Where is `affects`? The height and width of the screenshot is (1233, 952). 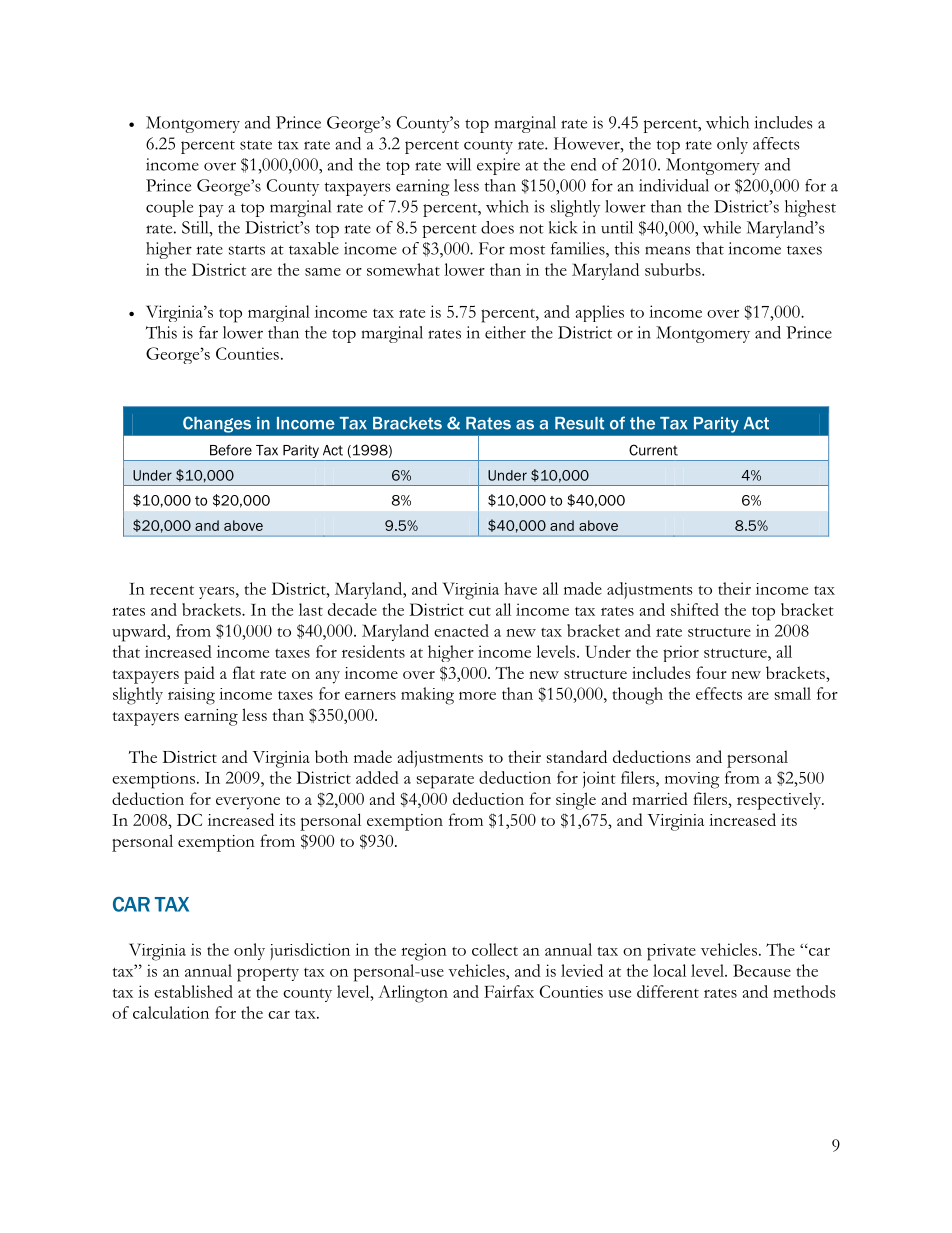
affects is located at coordinates (776, 143).
